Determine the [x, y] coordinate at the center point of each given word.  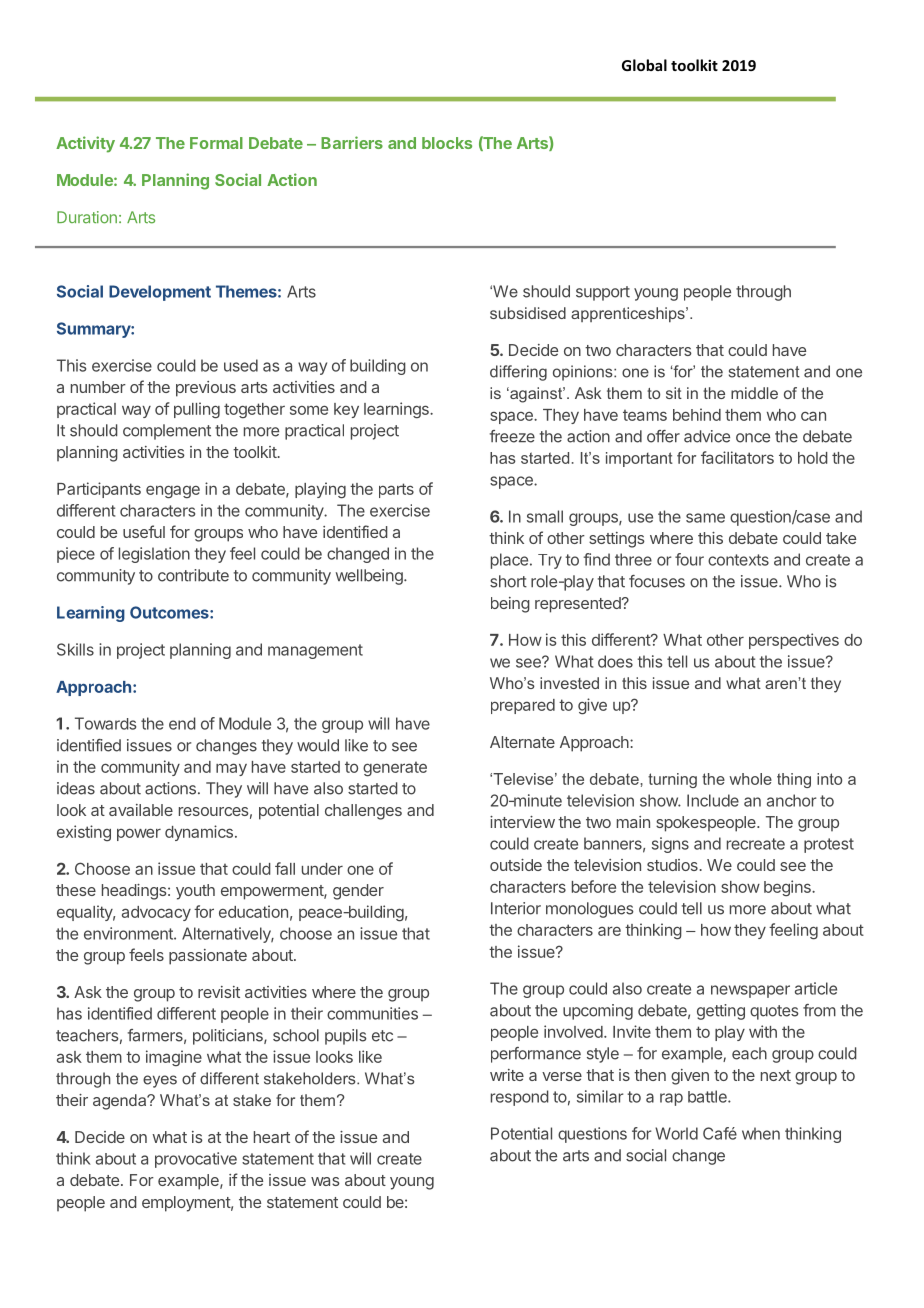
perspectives [794, 641]
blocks [447, 143]
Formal [216, 143]
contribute [193, 575]
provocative [196, 1160]
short [508, 581]
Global [644, 65]
